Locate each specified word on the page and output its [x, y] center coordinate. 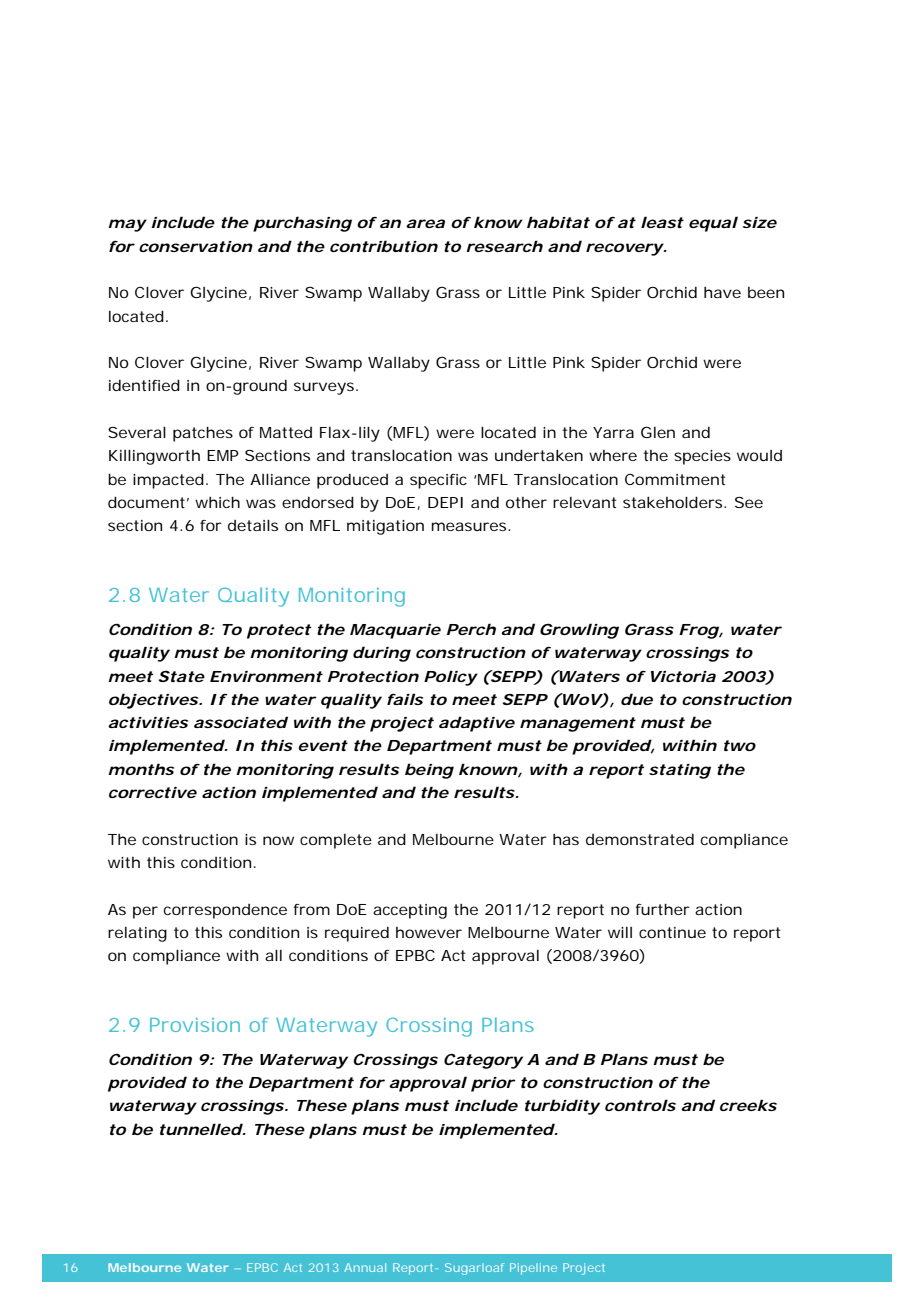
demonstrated [640, 839]
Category [483, 1061]
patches [203, 434]
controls [640, 1105]
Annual [365, 1267]
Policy [450, 678]
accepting [410, 911]
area [425, 223]
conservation [196, 246]
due [637, 699]
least [662, 222]
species [702, 457]
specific [438, 481]
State [181, 676]
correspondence [225, 911]
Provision [195, 1025]
